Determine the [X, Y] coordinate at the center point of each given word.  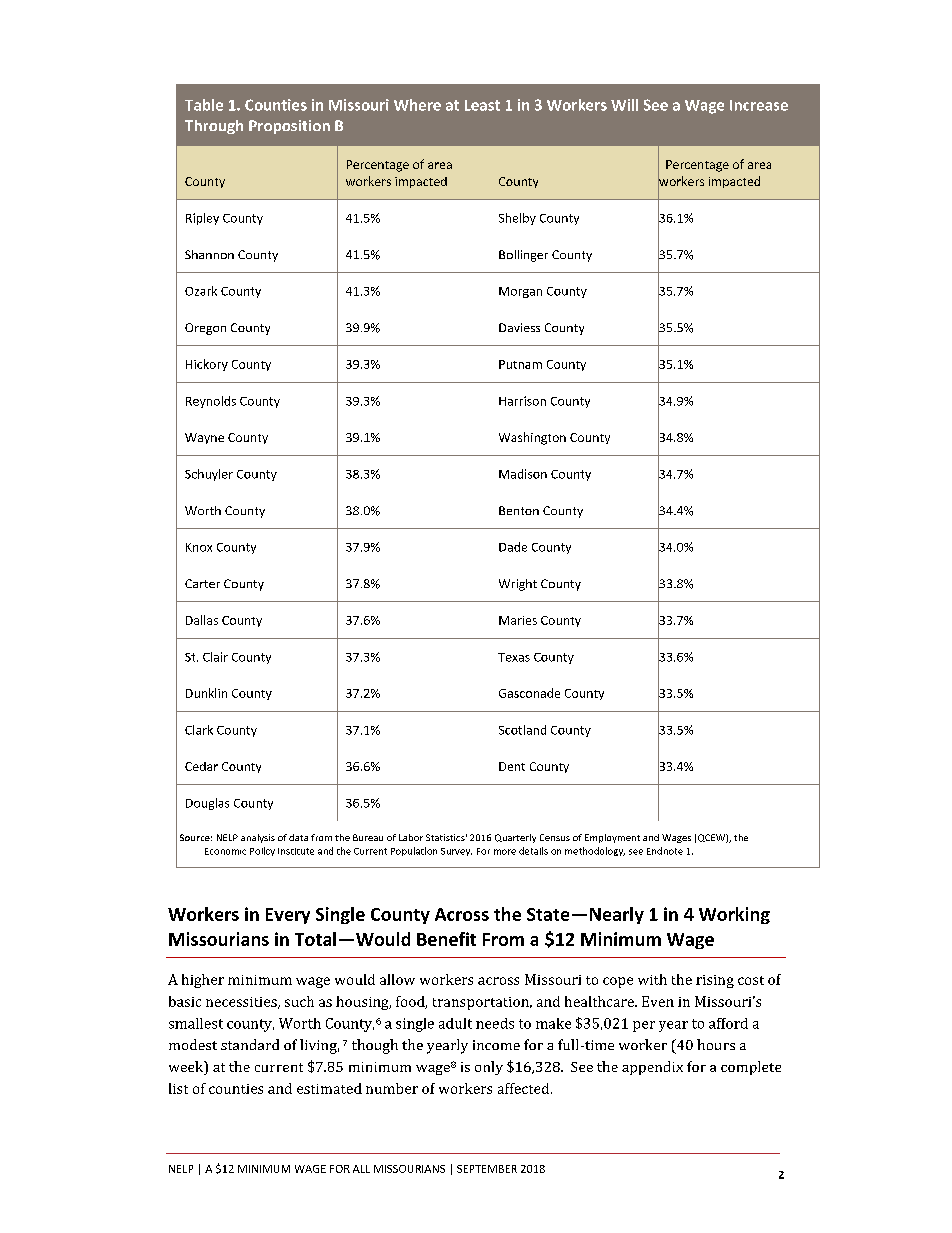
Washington [532, 438]
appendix [652, 1068]
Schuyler [209, 475]
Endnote [665, 851]
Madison [523, 474]
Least [482, 105]
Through [214, 127]
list [178, 1088]
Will [624, 105]
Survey [456, 852]
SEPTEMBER [487, 1169]
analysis [258, 838]
